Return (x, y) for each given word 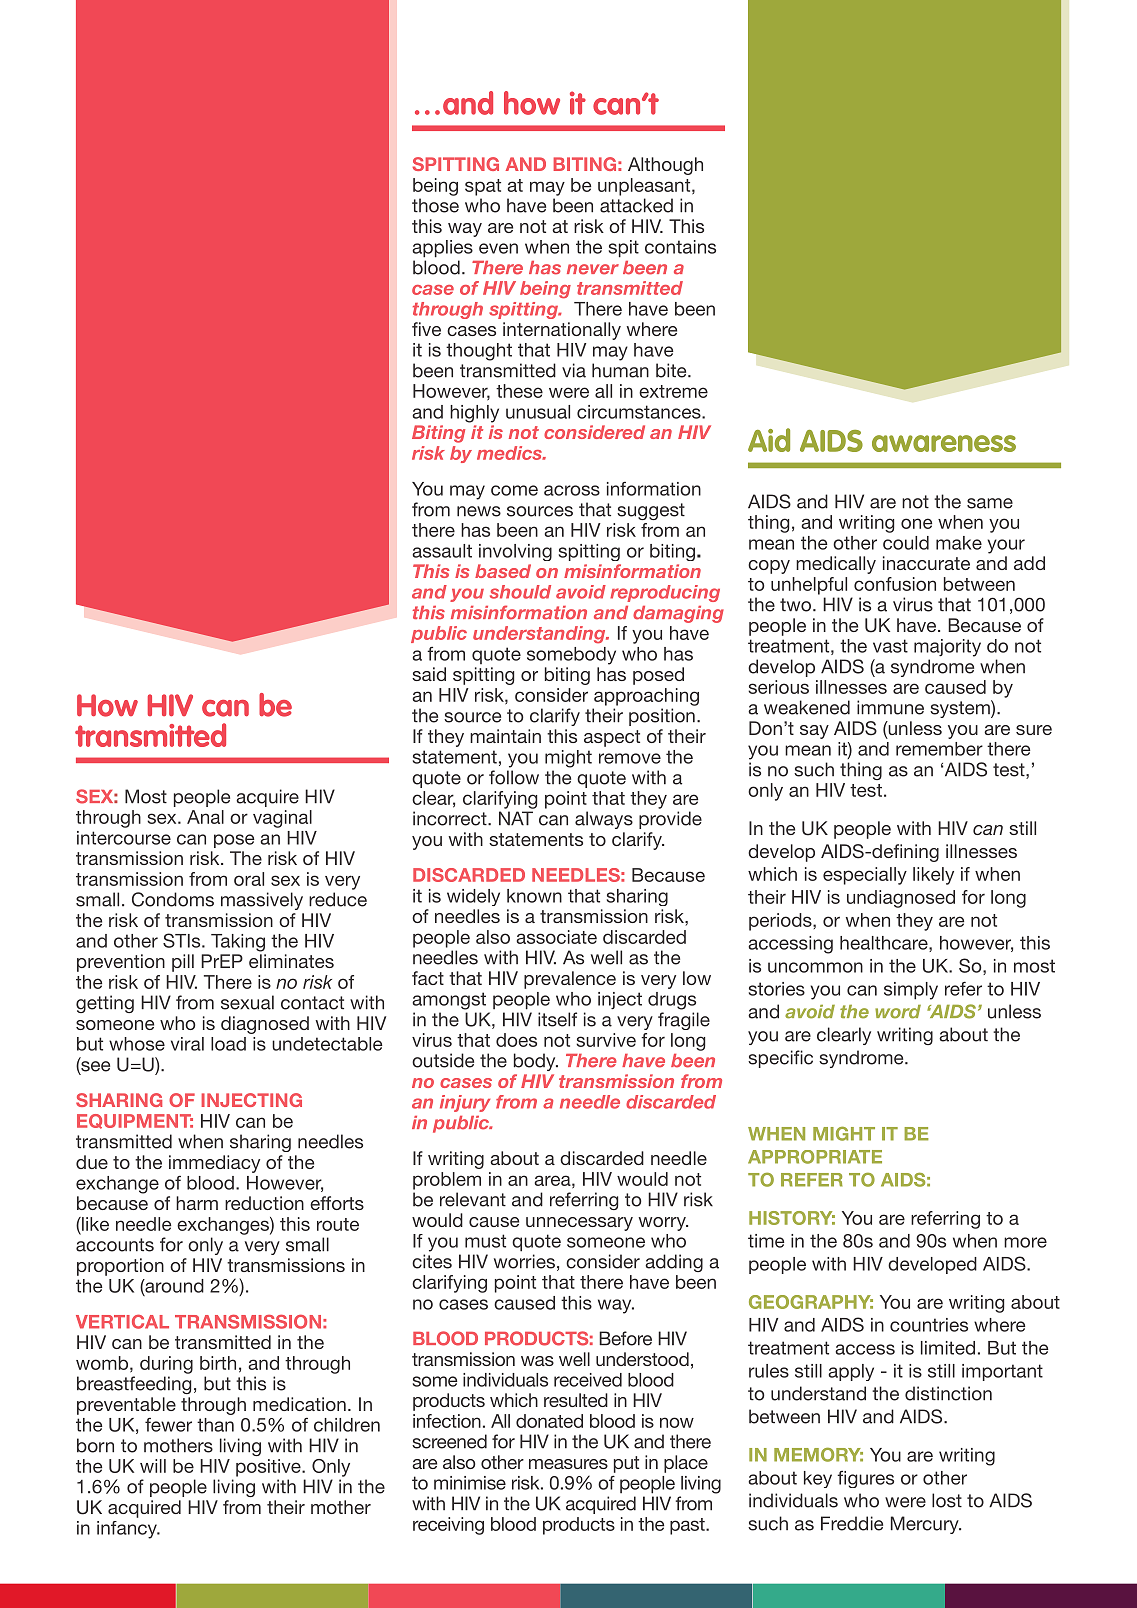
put (626, 1464)
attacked (636, 205)
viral (187, 1044)
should (520, 592)
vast (890, 646)
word (898, 1012)
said (429, 674)
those (435, 205)
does (516, 1040)
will (153, 1466)
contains (680, 247)
